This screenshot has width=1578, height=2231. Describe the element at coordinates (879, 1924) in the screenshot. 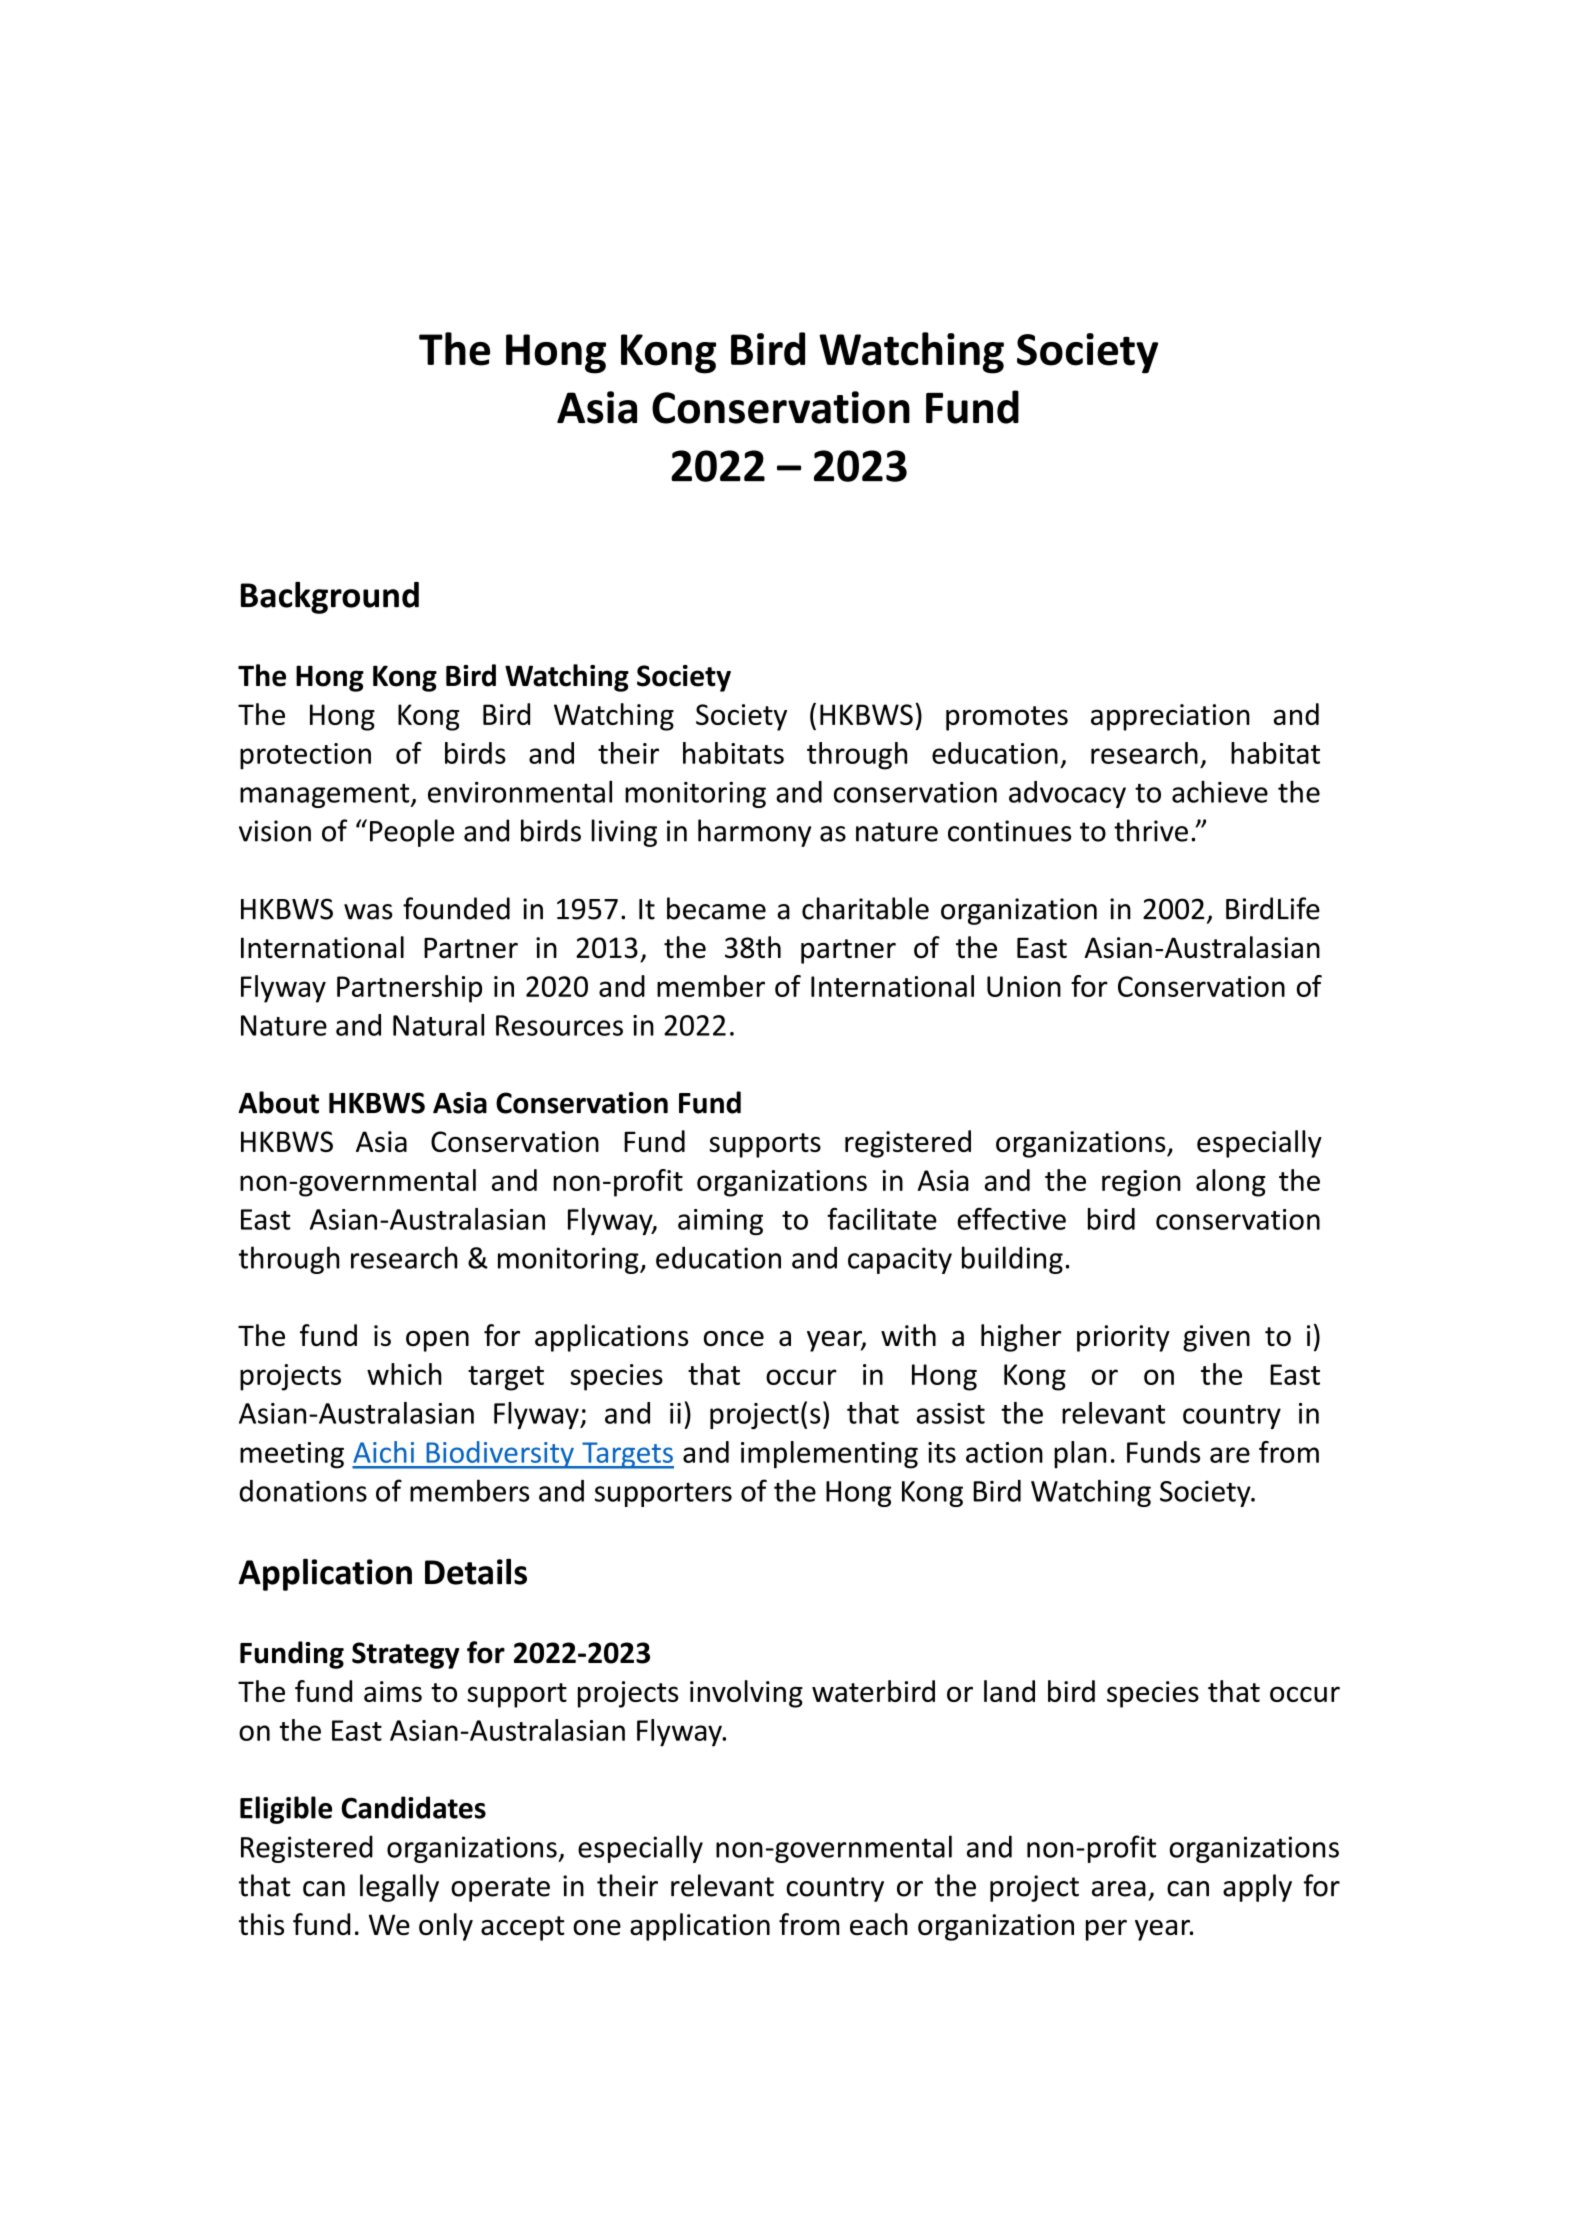

I see `each` at that location.
